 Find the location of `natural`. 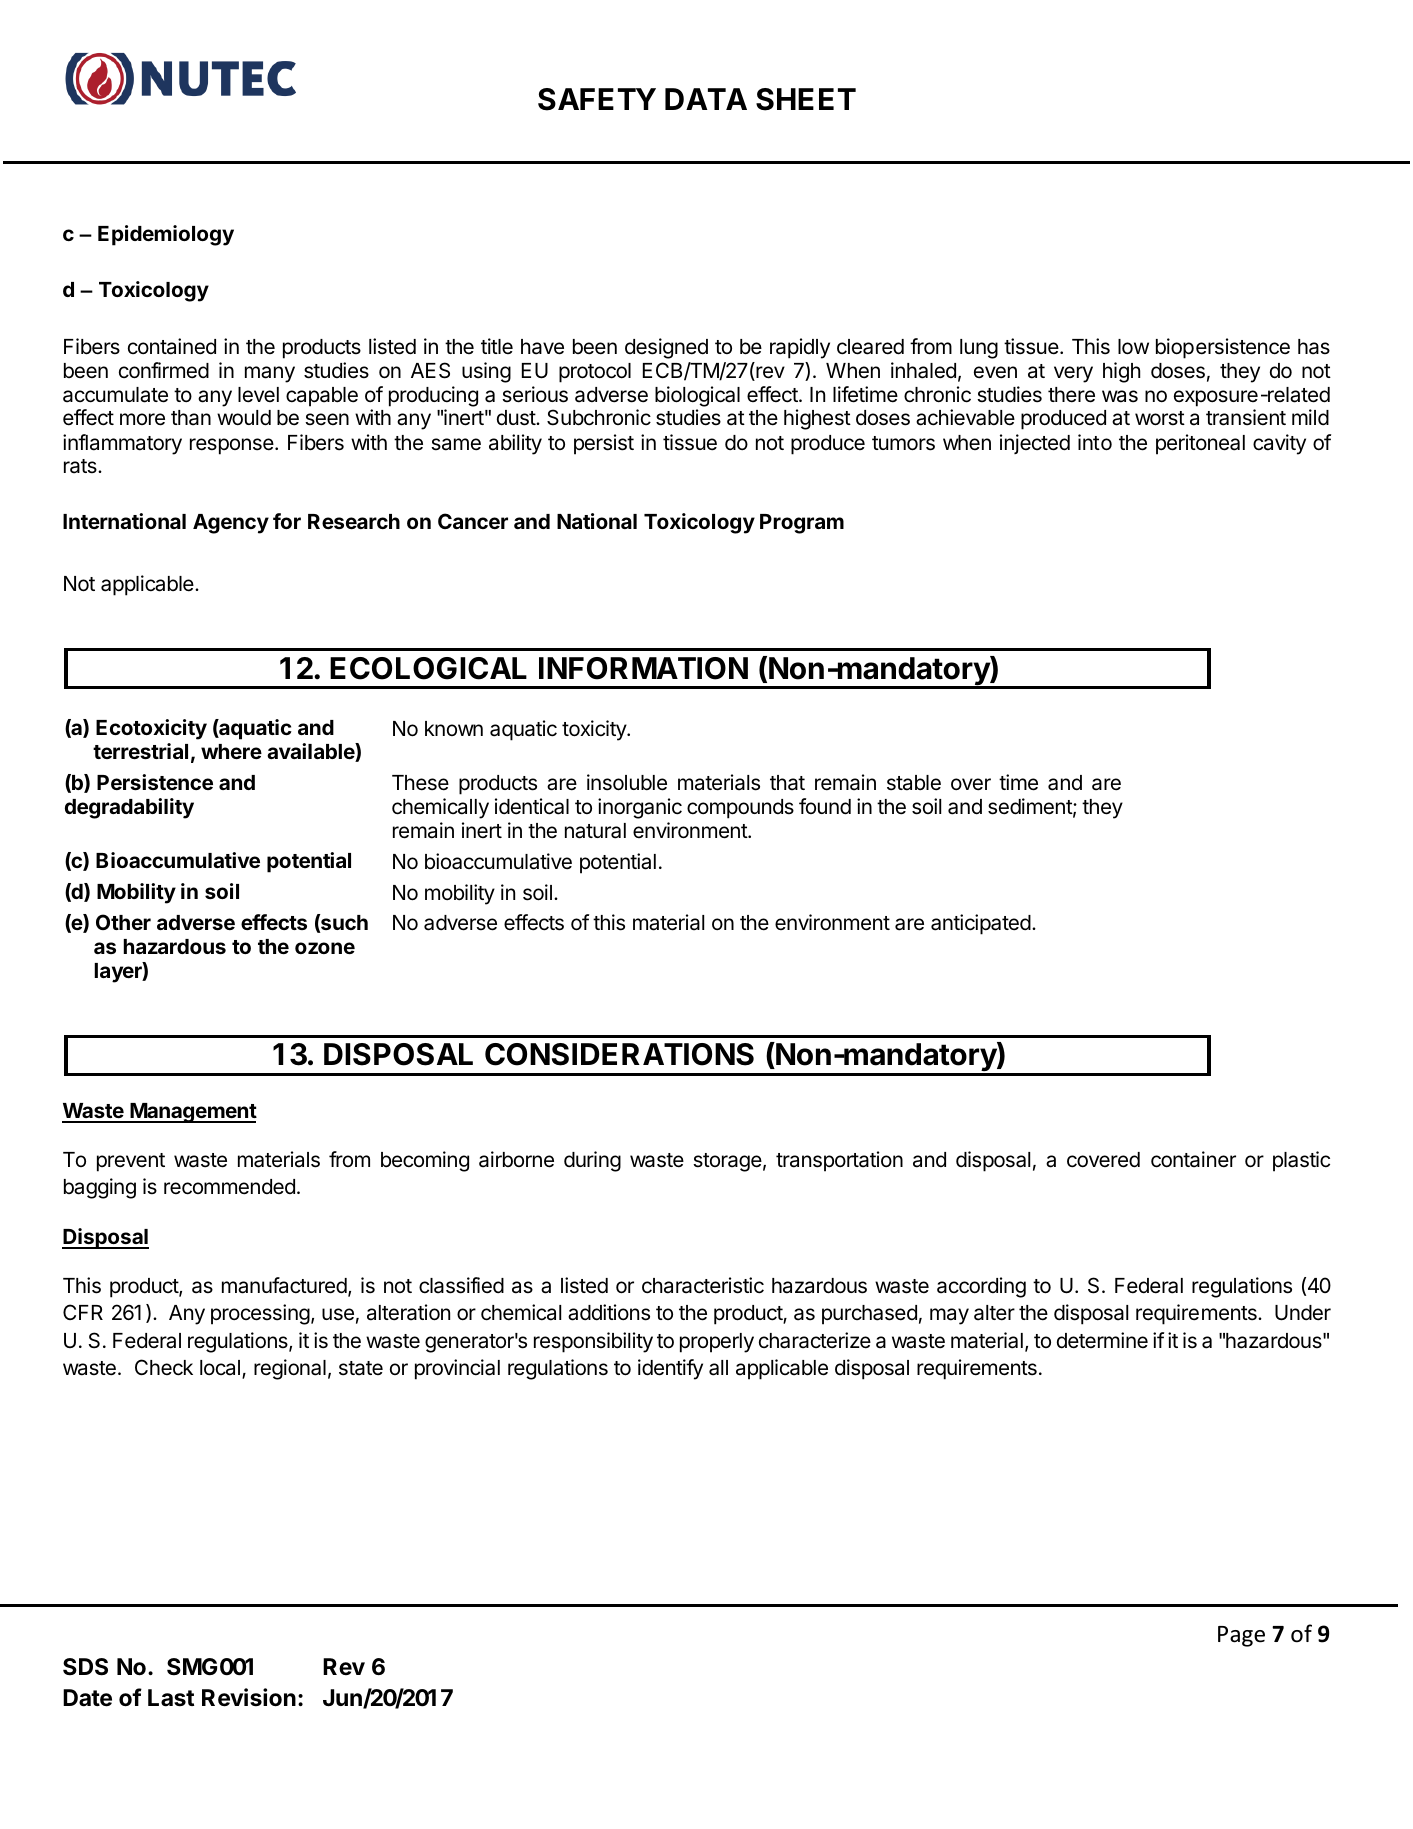

natural is located at coordinates (595, 831).
